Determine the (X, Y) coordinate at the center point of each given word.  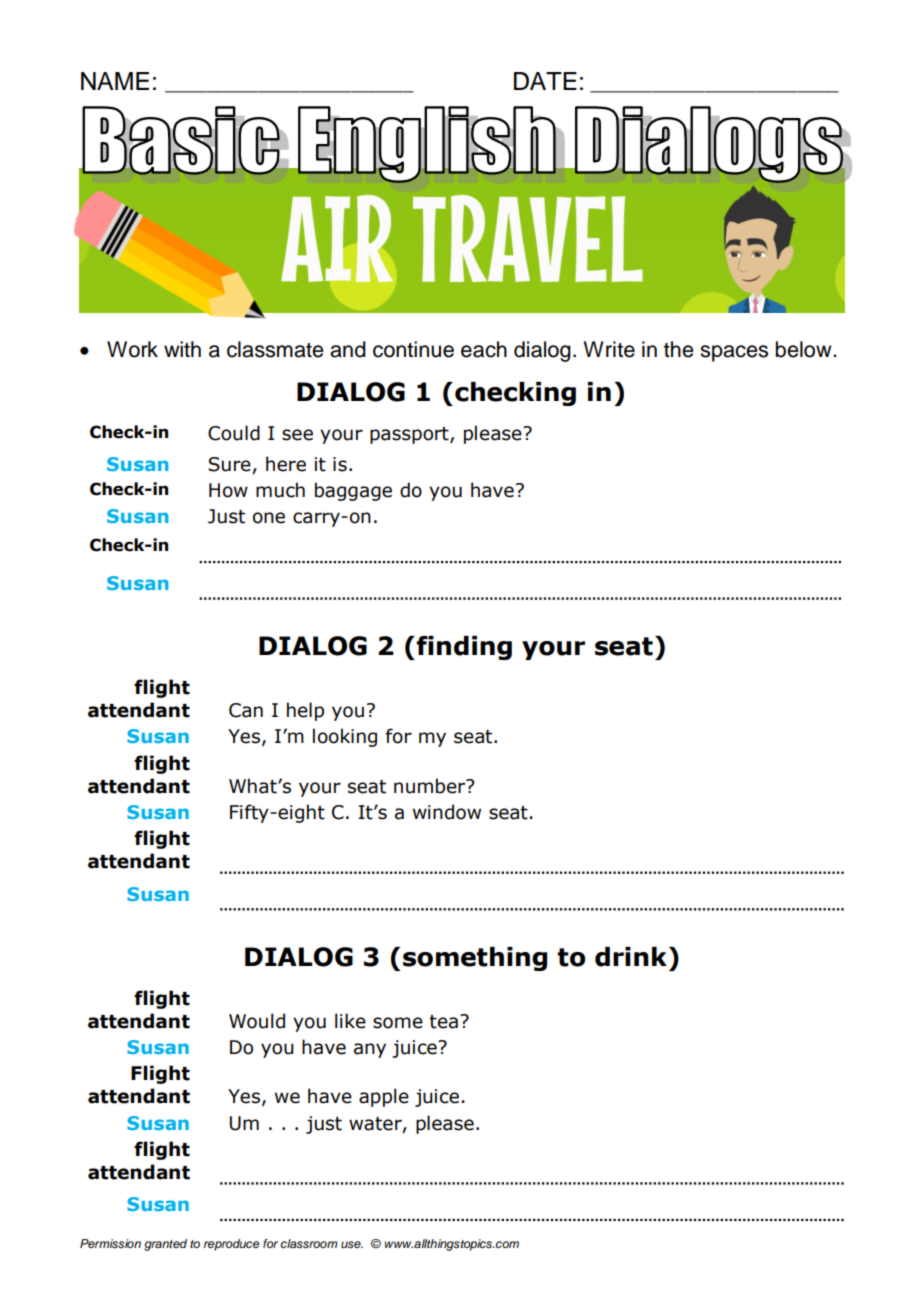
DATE (545, 81)
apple (384, 1097)
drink (631, 957)
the (678, 349)
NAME (115, 81)
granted (165, 1245)
